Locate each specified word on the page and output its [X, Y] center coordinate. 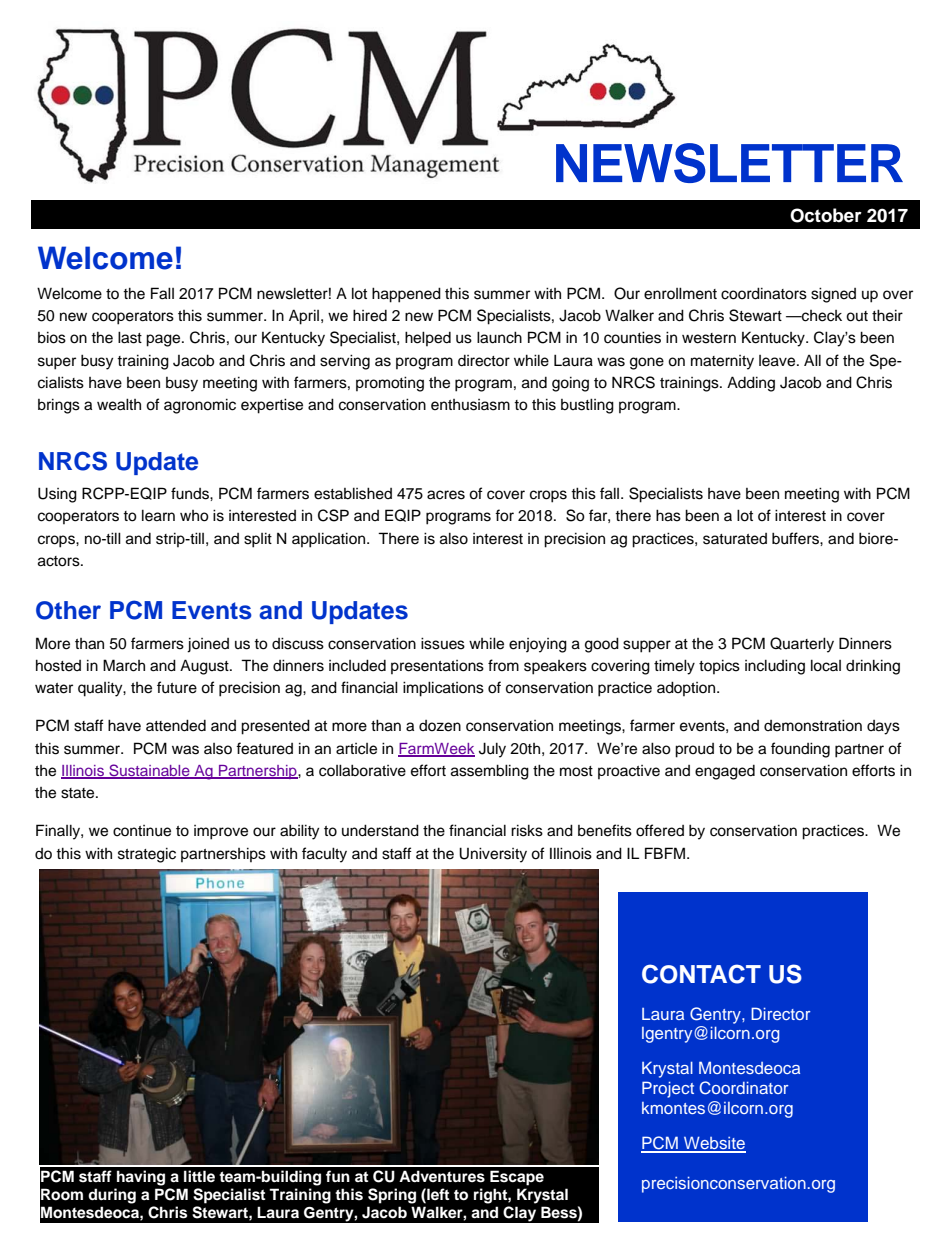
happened [406, 295]
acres [446, 495]
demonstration [813, 725]
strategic [147, 855]
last [130, 337]
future [177, 687]
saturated [735, 539]
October [826, 215]
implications [443, 689]
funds [191, 493]
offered [660, 830]
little [199, 1176]
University [493, 855]
